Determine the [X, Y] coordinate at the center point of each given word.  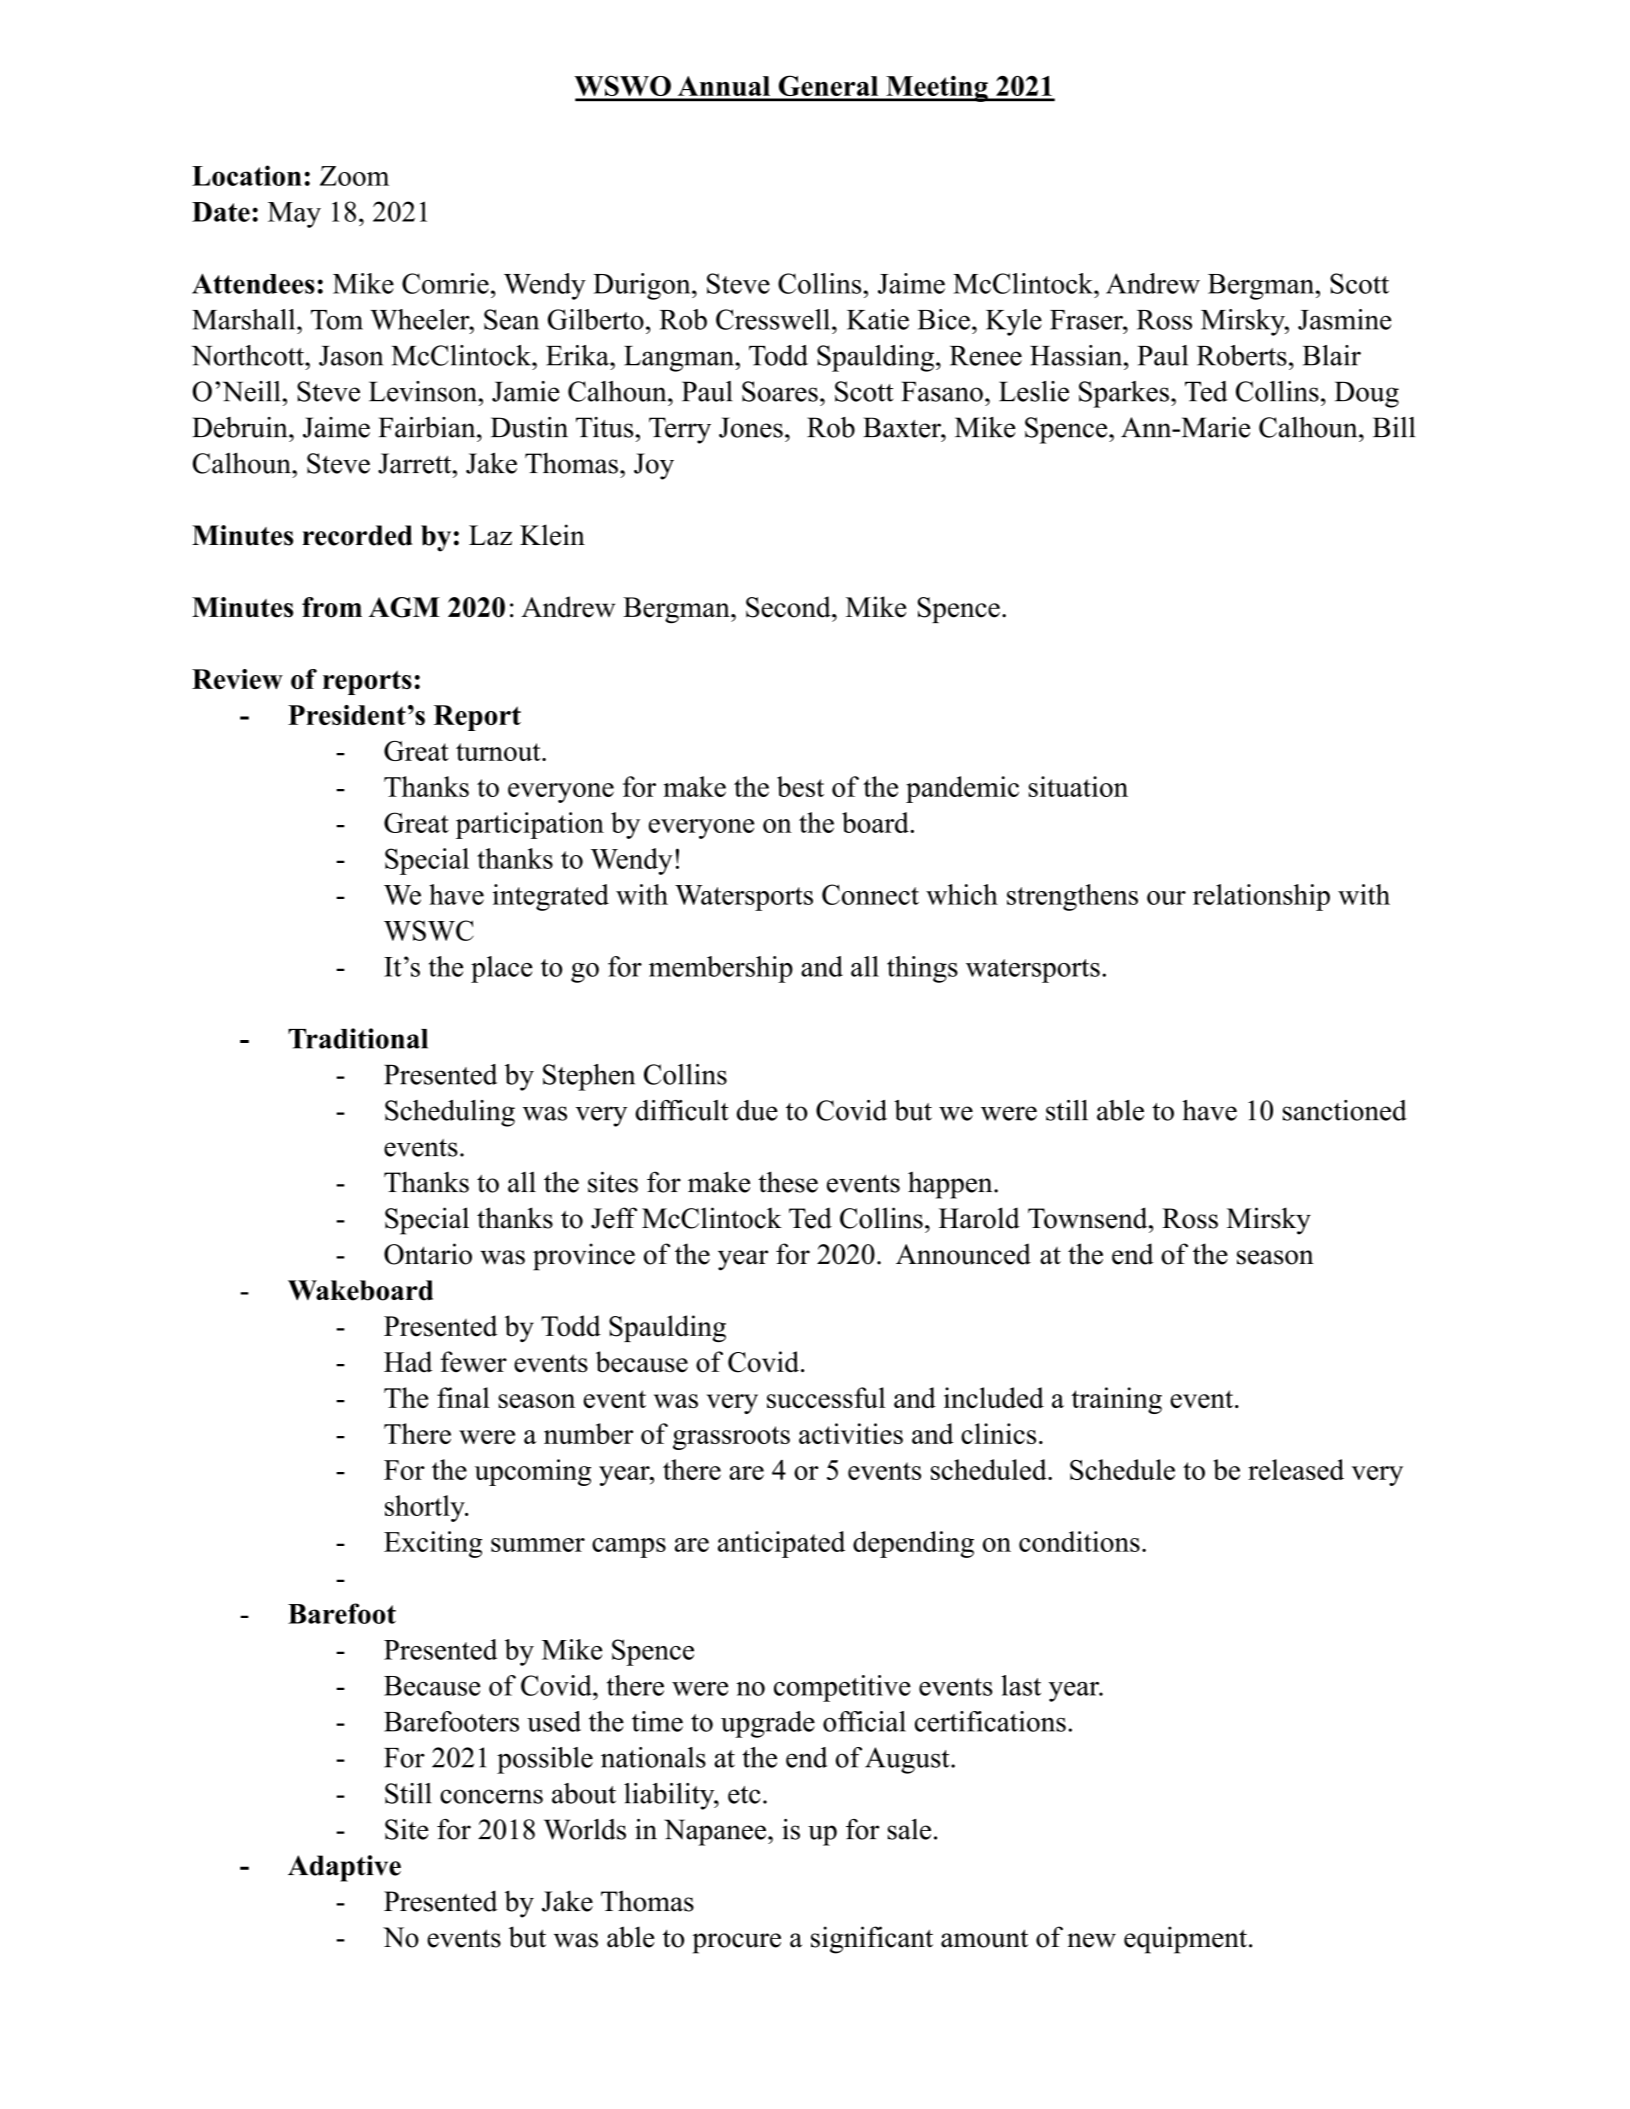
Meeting [937, 88]
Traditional [358, 1038]
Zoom [354, 176]
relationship [1261, 897]
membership [721, 969]
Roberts [1242, 355]
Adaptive [344, 1868]
